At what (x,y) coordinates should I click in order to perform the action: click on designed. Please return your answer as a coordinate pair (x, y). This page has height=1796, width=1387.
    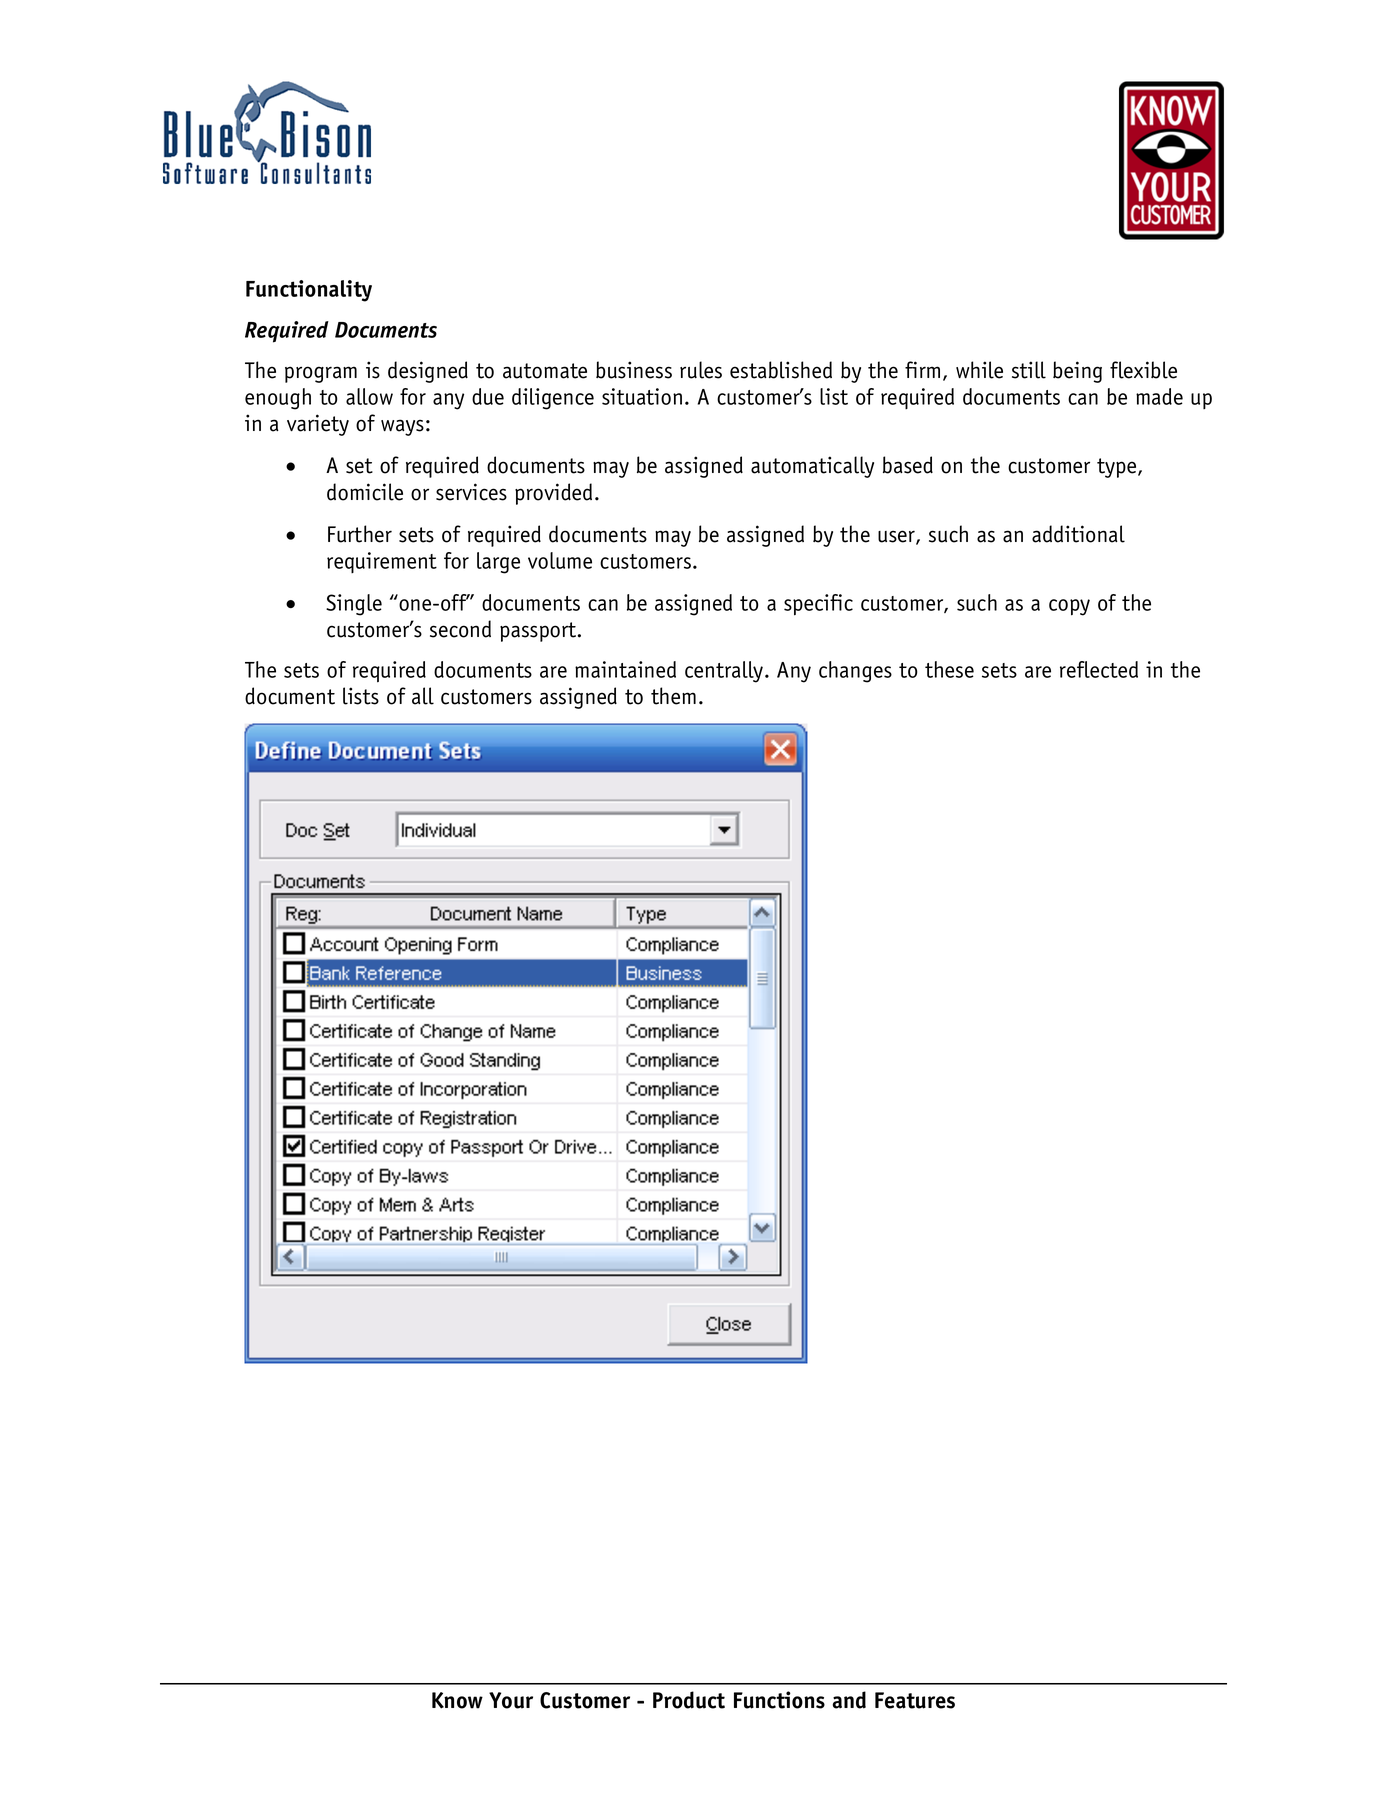
    Looking at the image, I should click on (428, 372).
